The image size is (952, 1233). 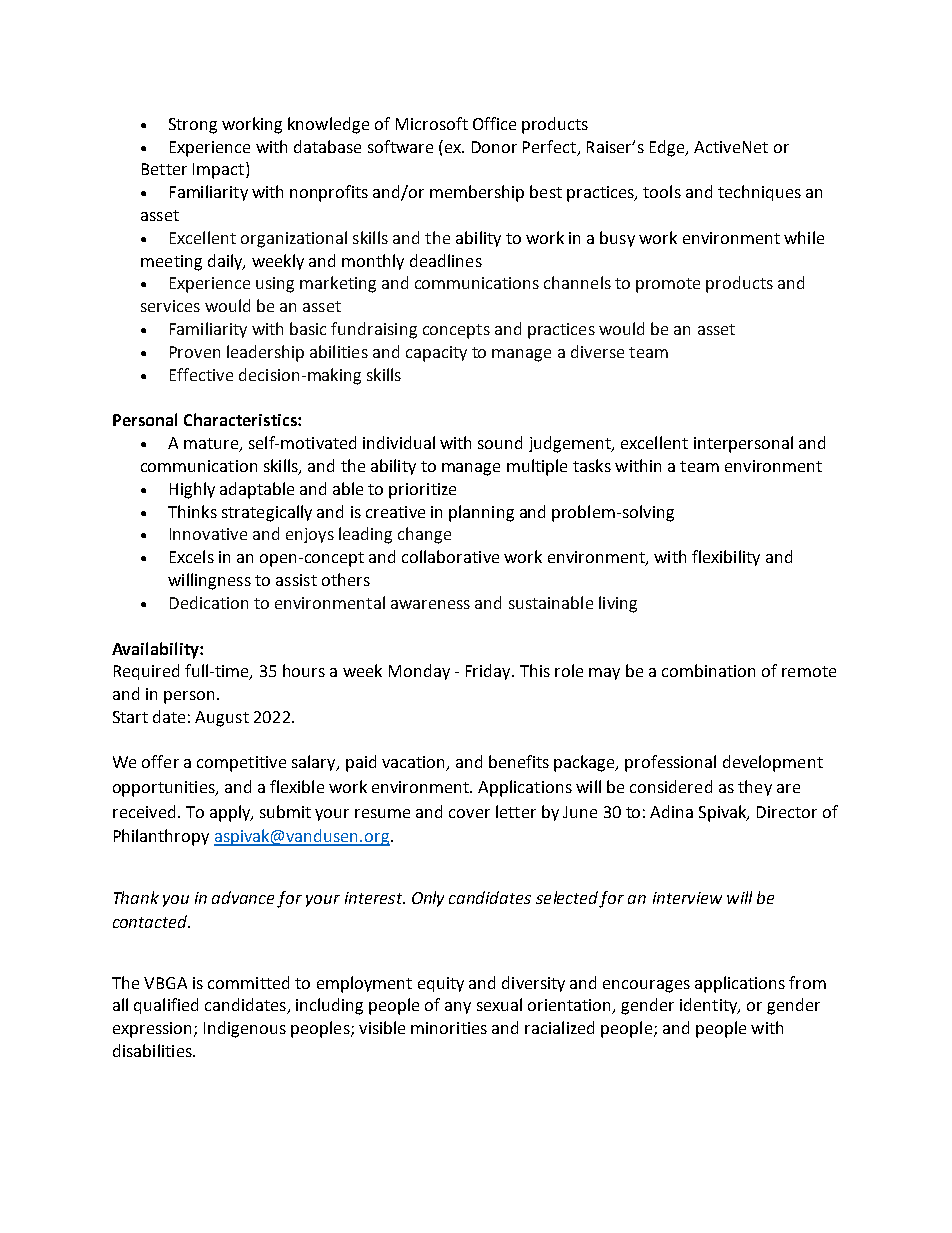 What do you see at coordinates (166, 1006) in the document?
I see `qualified` at bounding box center [166, 1006].
